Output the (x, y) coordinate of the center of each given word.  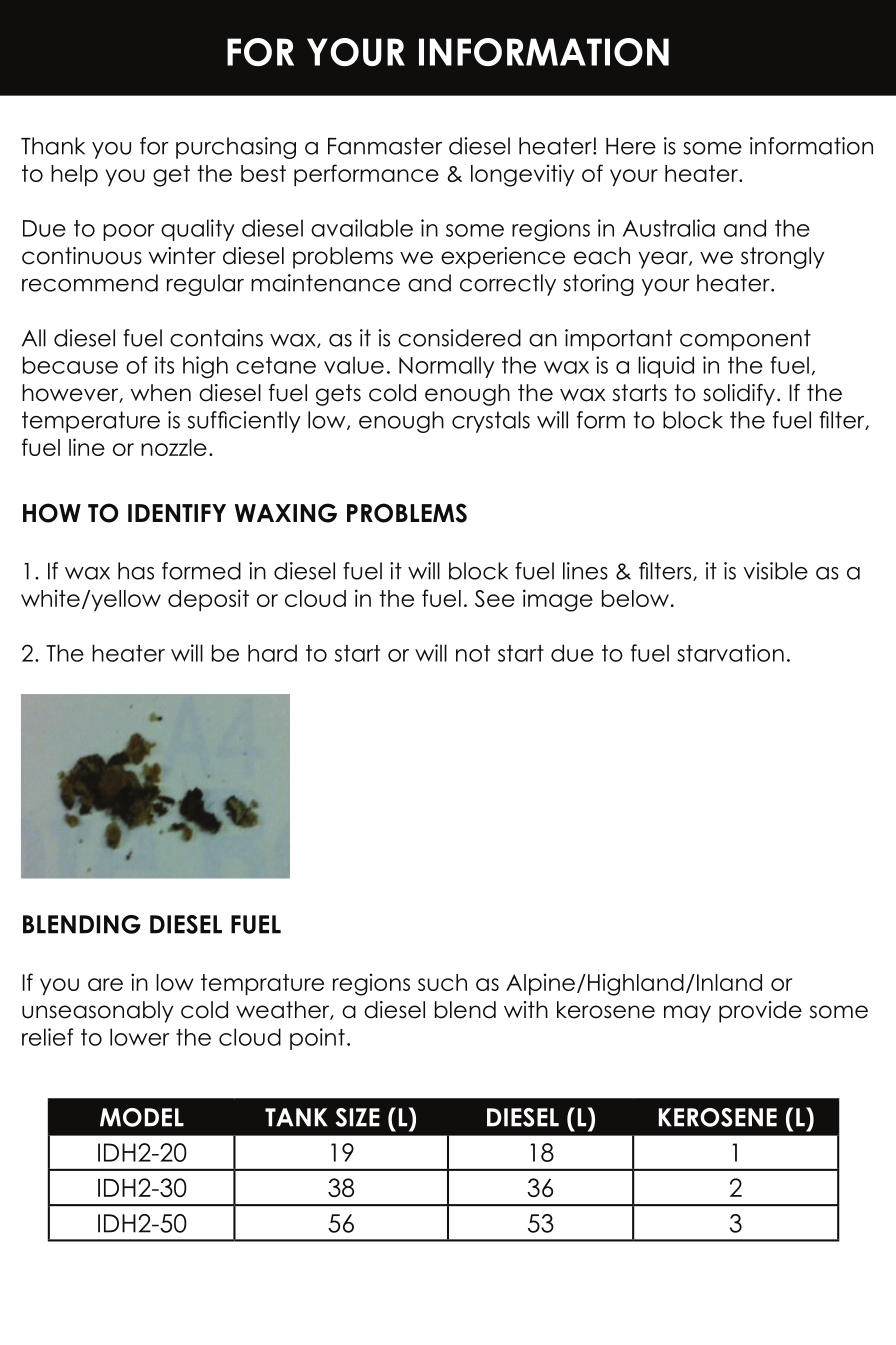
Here (631, 146)
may (687, 1014)
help (74, 175)
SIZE (358, 1117)
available (362, 228)
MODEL (142, 1117)
